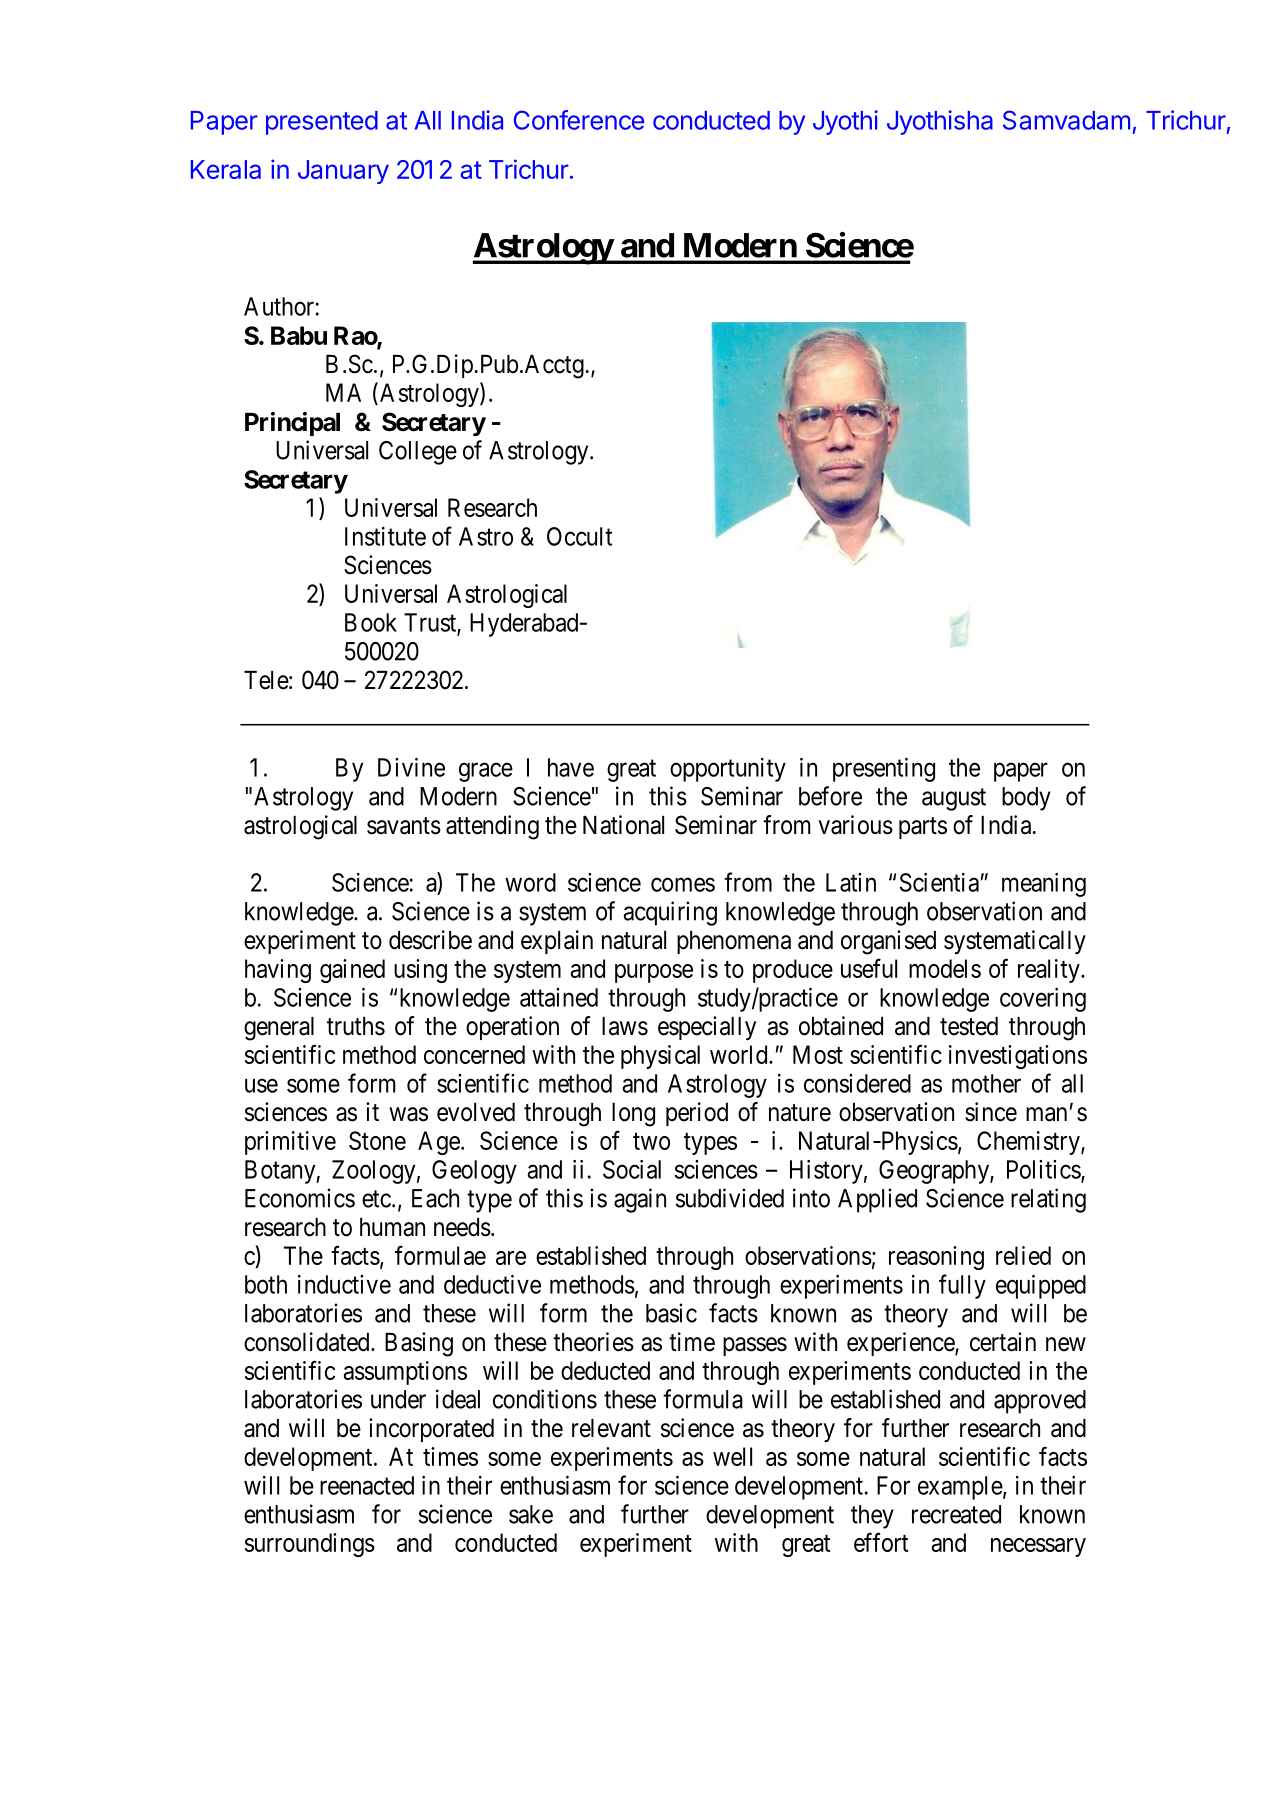 The height and width of the screenshot is (1800, 1272). I want to click on reenacted, so click(367, 1485).
